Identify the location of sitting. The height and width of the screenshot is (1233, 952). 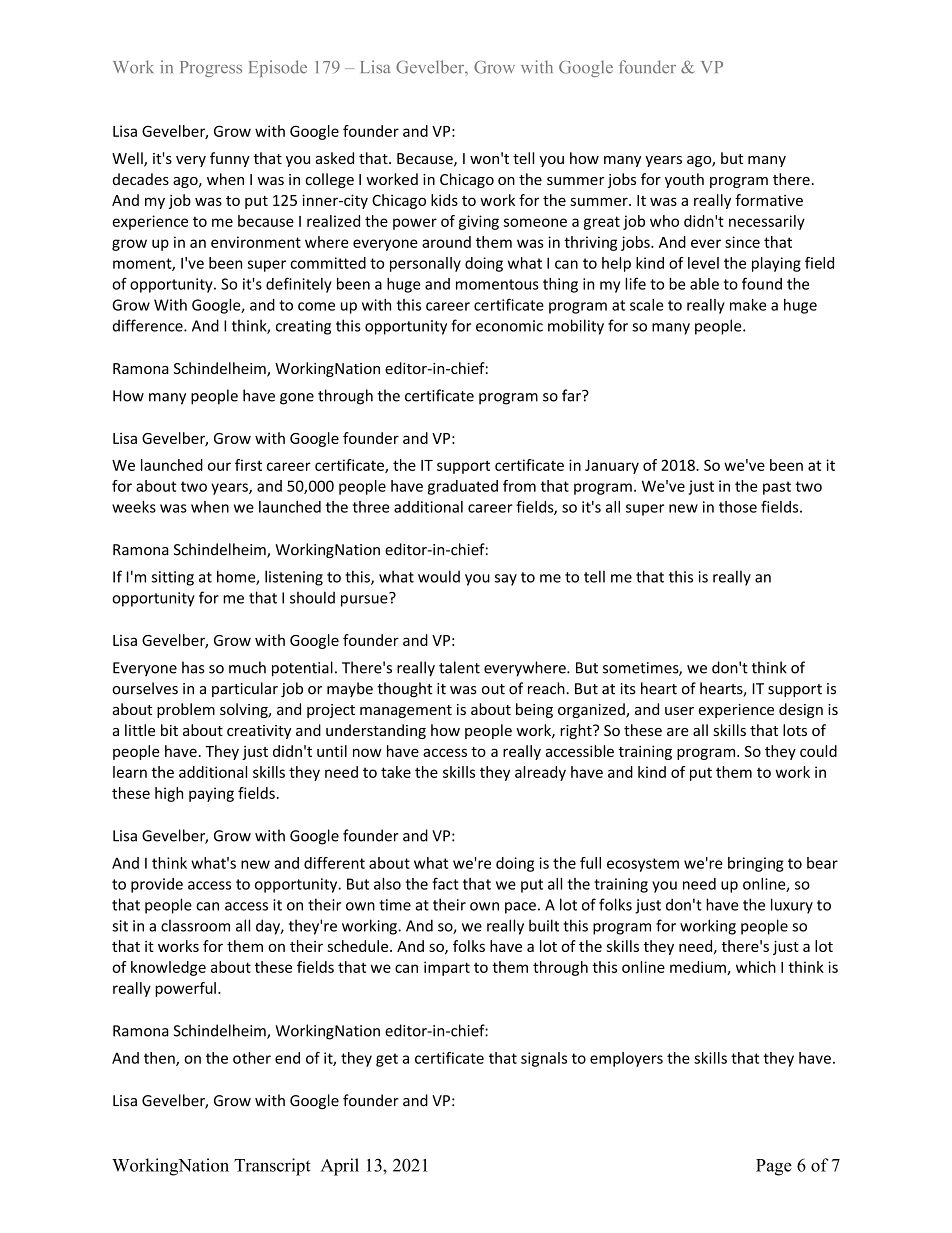
(173, 578).
